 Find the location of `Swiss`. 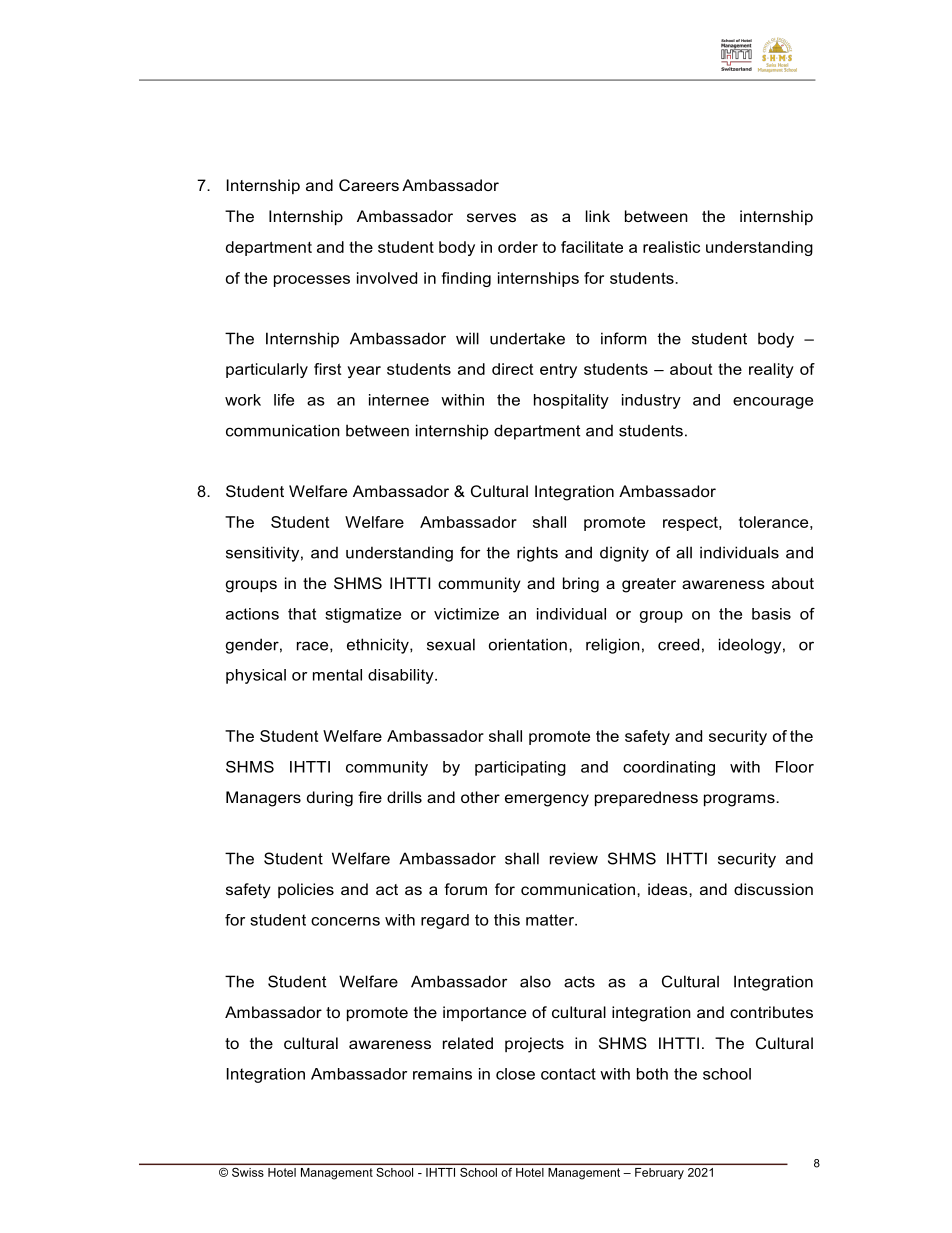

Swiss is located at coordinates (247, 1172).
